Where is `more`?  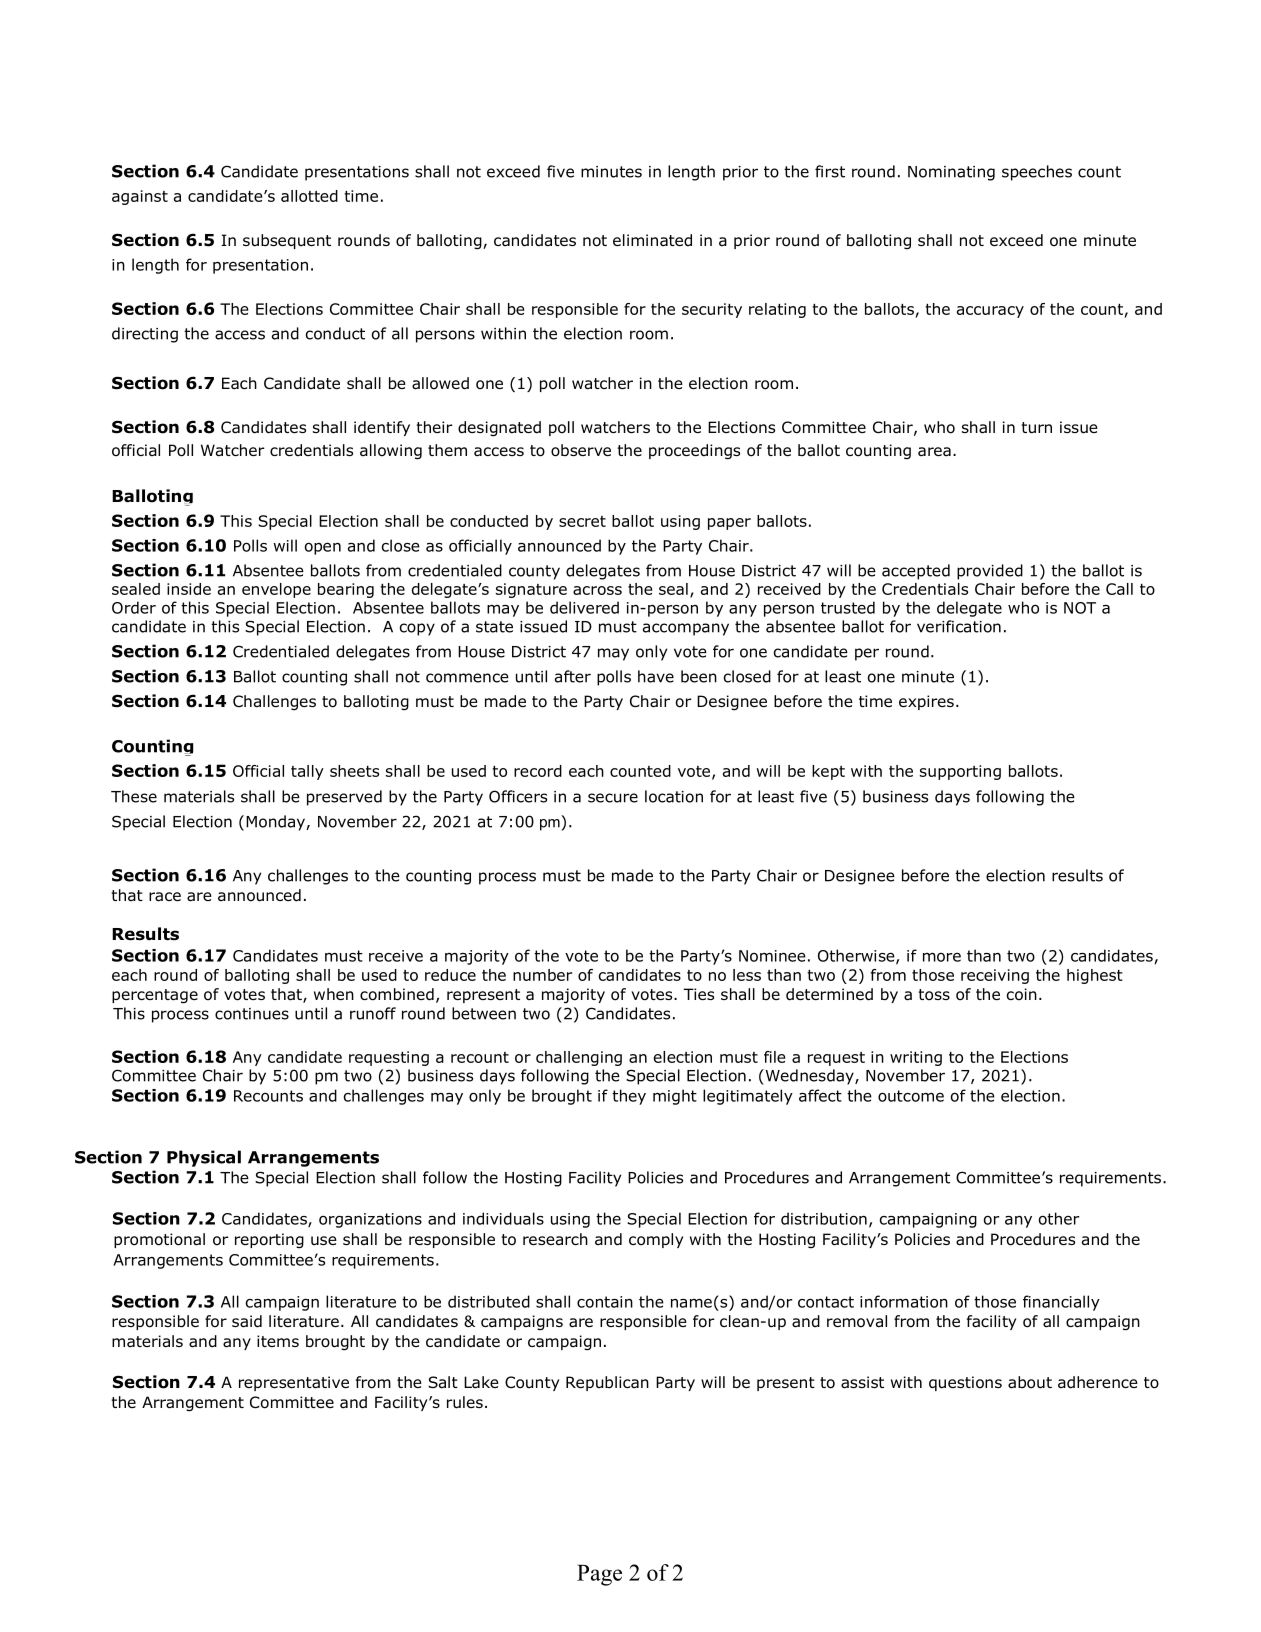
more is located at coordinates (942, 957).
